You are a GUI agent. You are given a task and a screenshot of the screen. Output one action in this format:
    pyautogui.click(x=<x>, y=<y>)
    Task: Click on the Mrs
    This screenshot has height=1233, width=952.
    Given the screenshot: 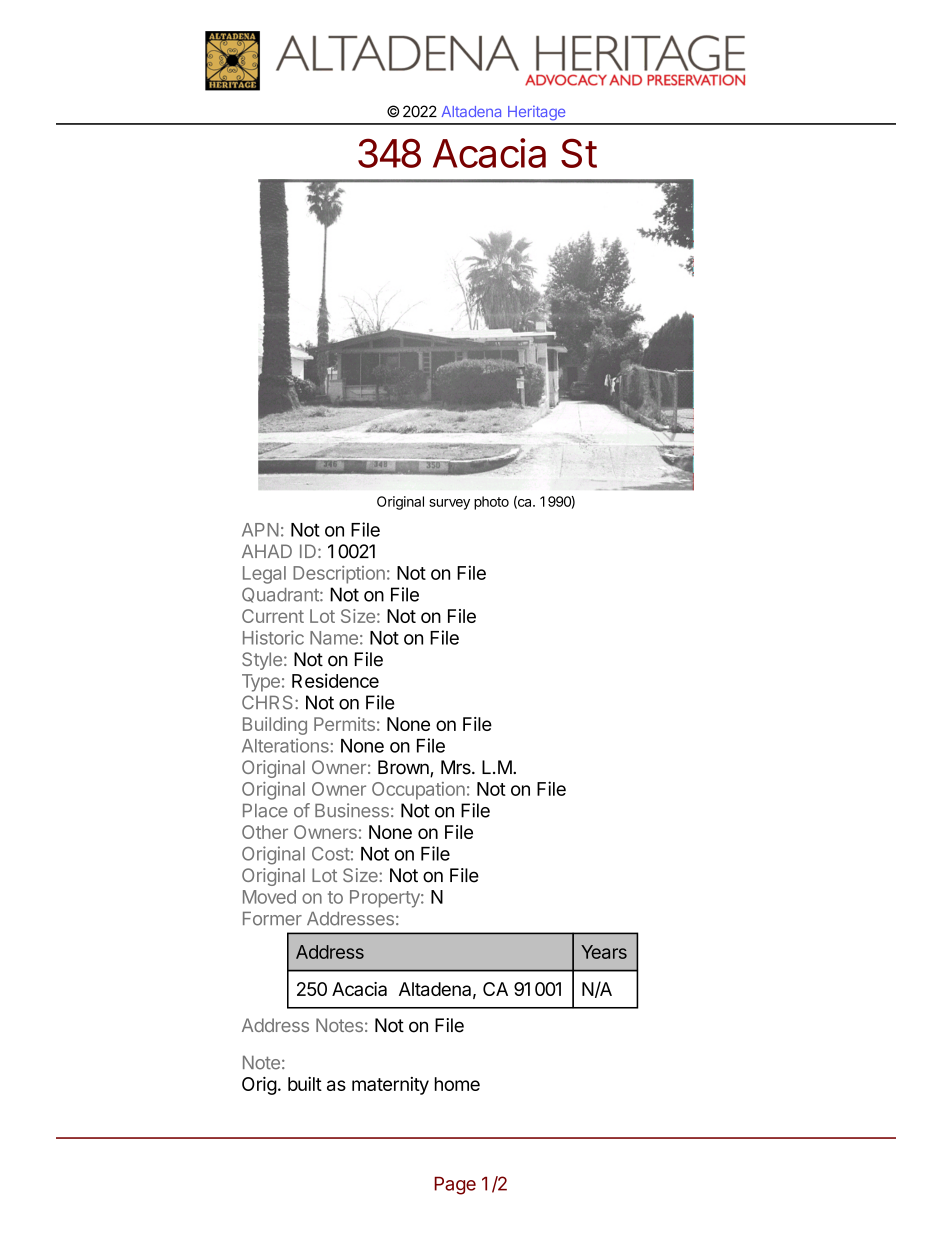 What is the action you would take?
    pyautogui.click(x=457, y=767)
